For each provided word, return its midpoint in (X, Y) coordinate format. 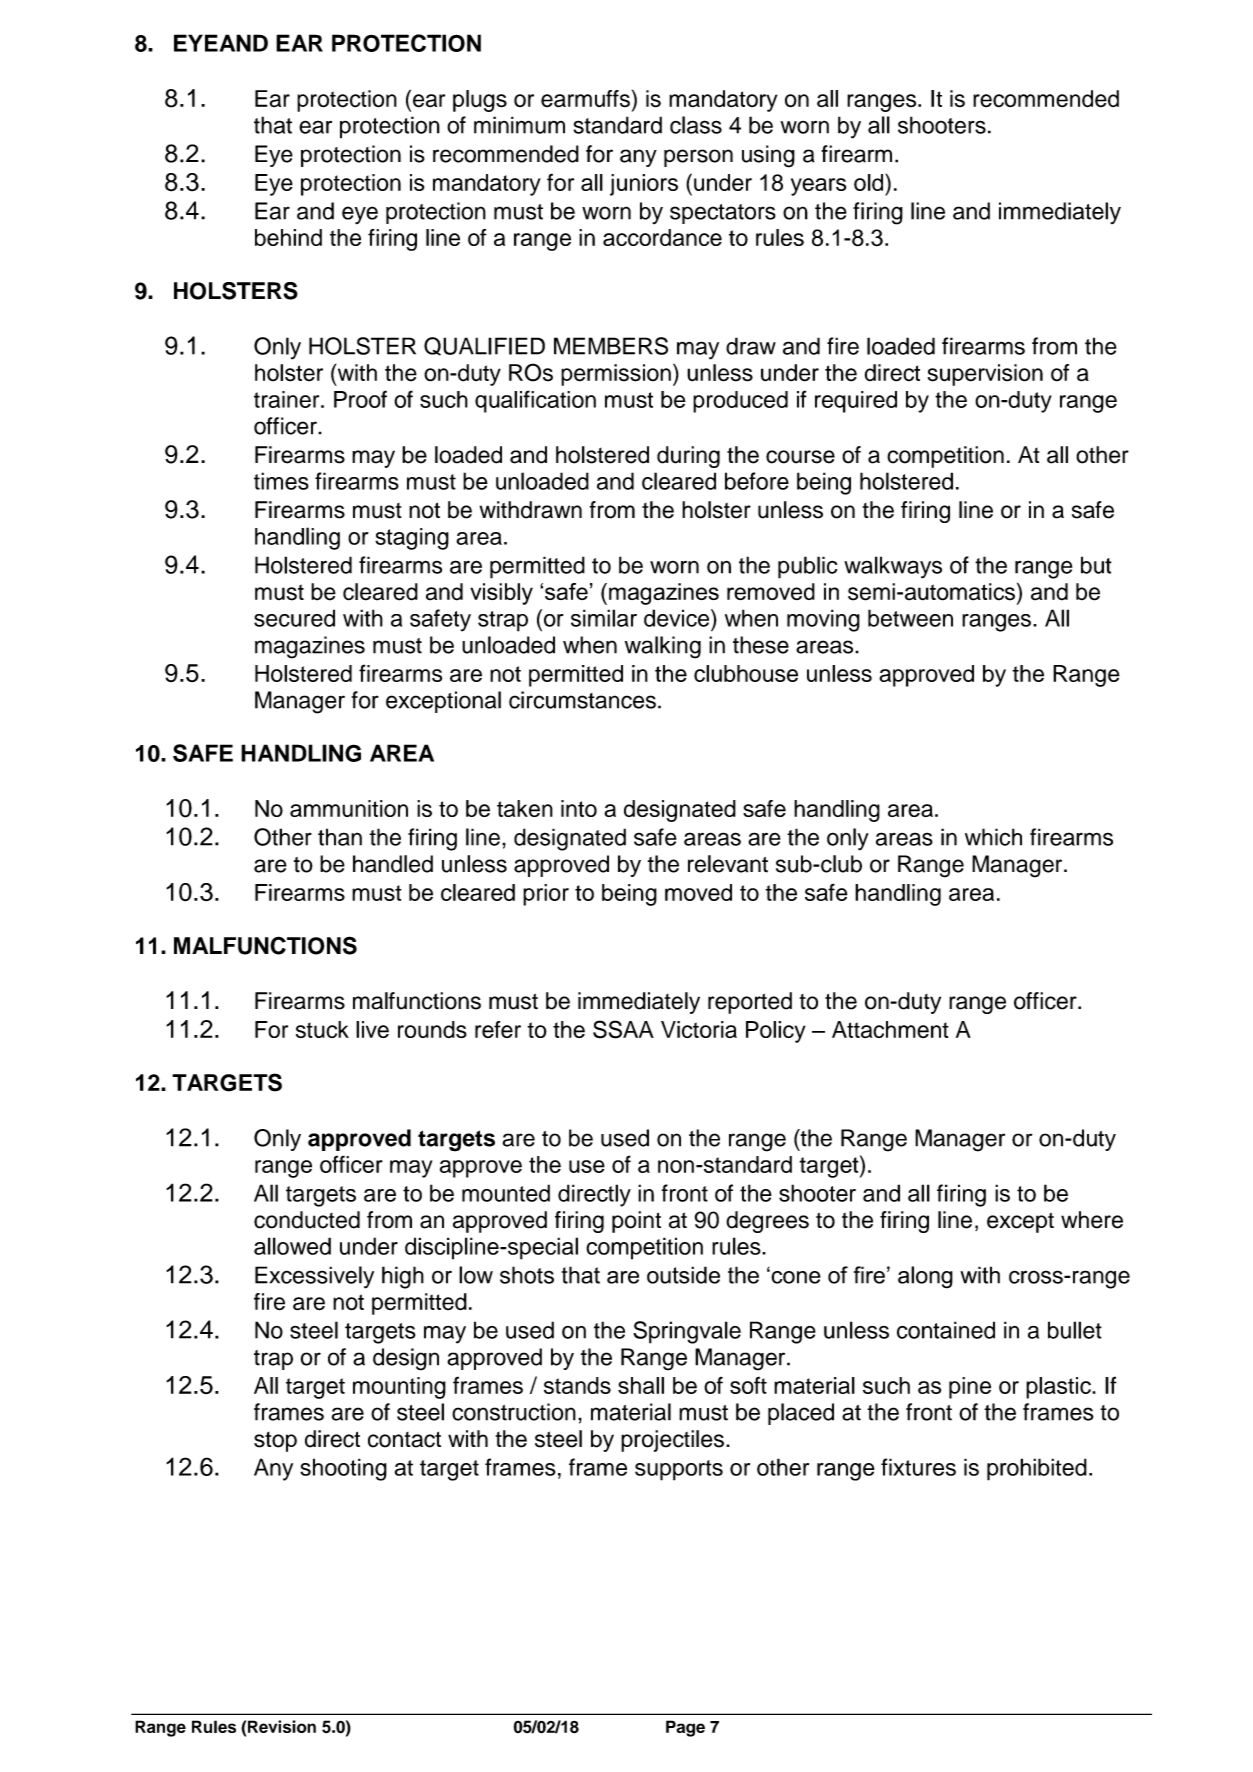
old (870, 182)
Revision (282, 1726)
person (698, 158)
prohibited (1037, 1469)
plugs (480, 101)
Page (685, 1728)
